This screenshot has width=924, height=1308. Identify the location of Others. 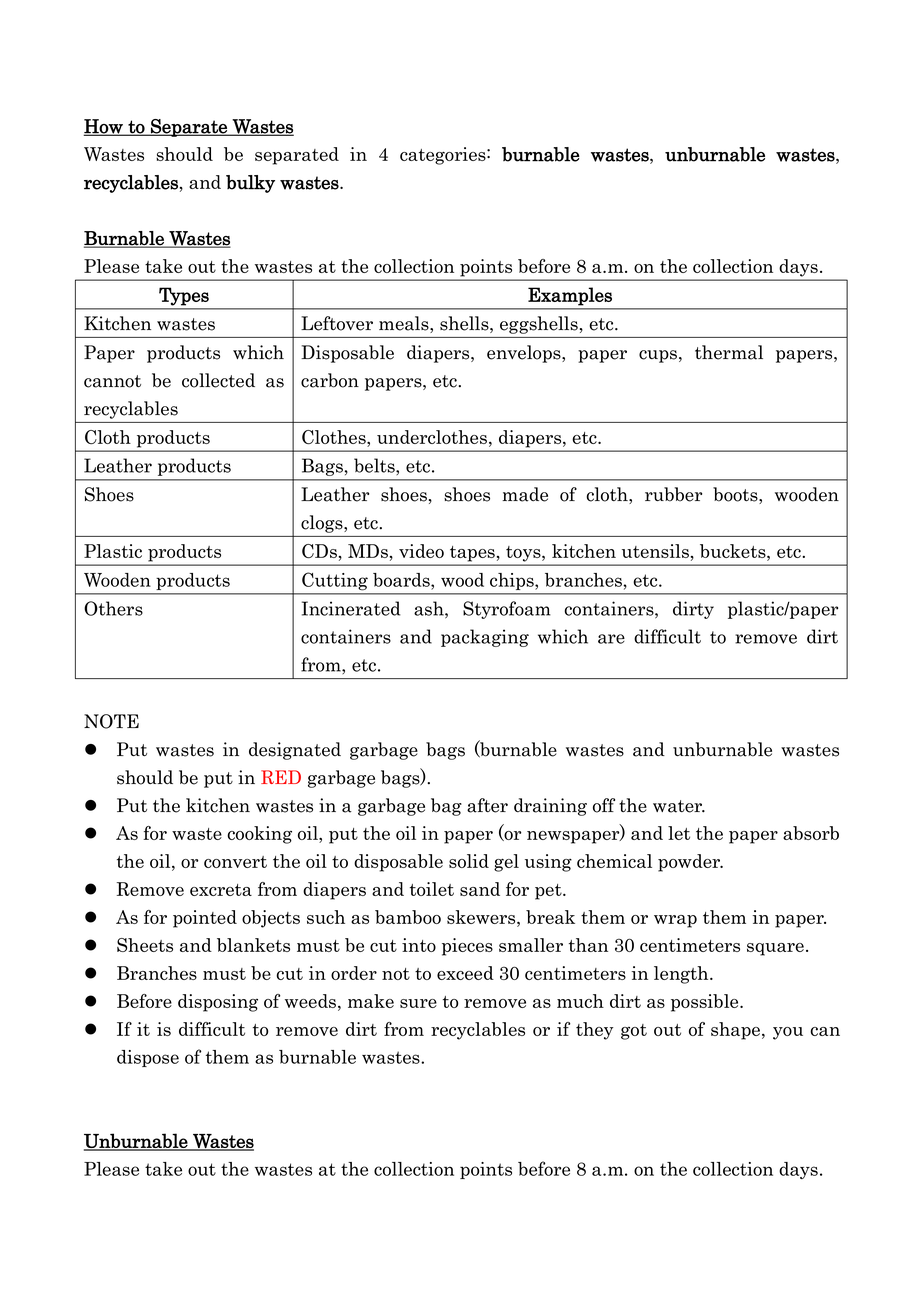
(113, 608).
